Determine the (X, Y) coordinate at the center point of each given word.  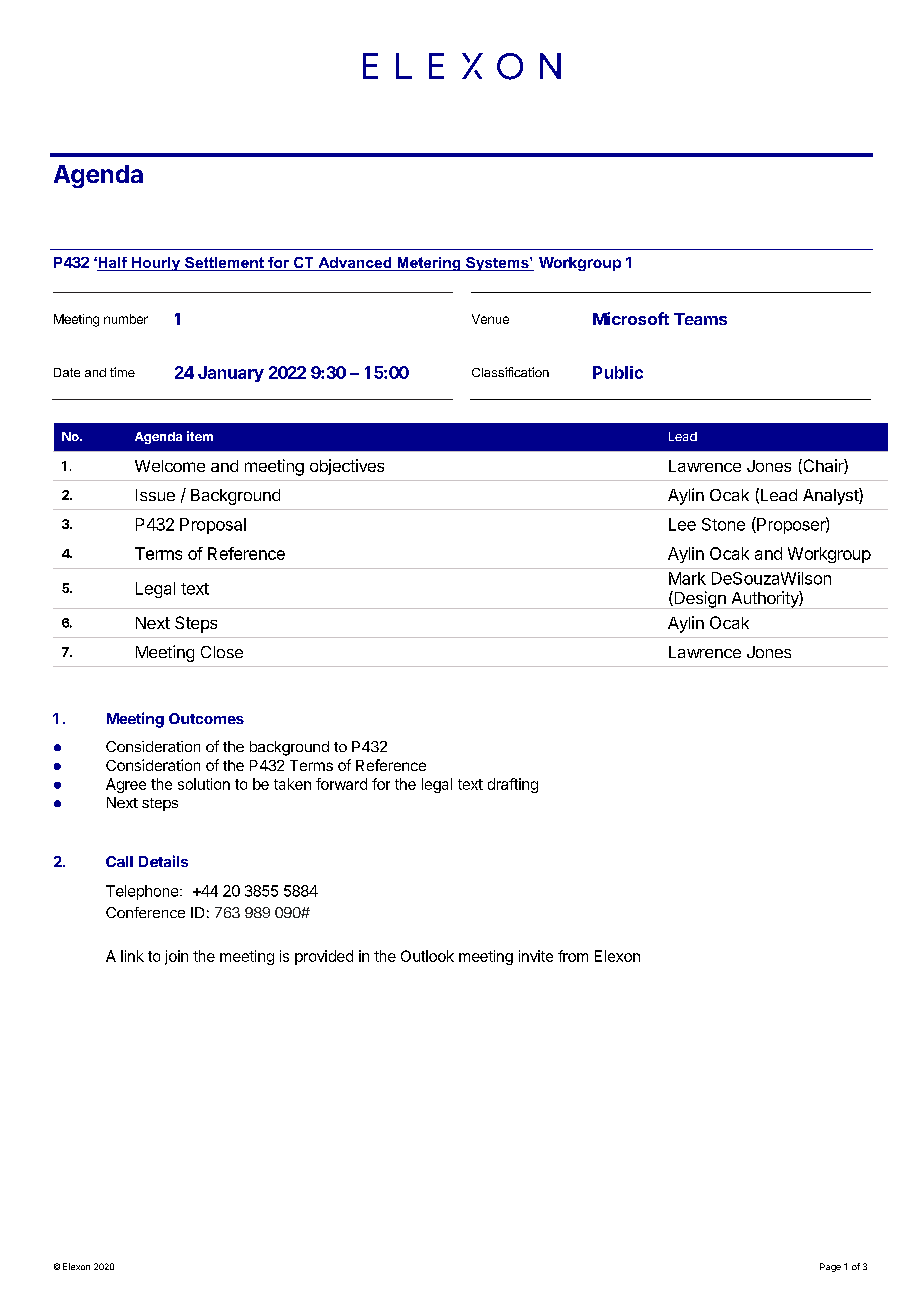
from (573, 956)
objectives (347, 467)
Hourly (156, 264)
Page (830, 1267)
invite (536, 956)
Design (700, 600)
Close (222, 652)
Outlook (427, 956)
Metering (429, 264)
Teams (700, 319)
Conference (145, 912)
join (176, 957)
